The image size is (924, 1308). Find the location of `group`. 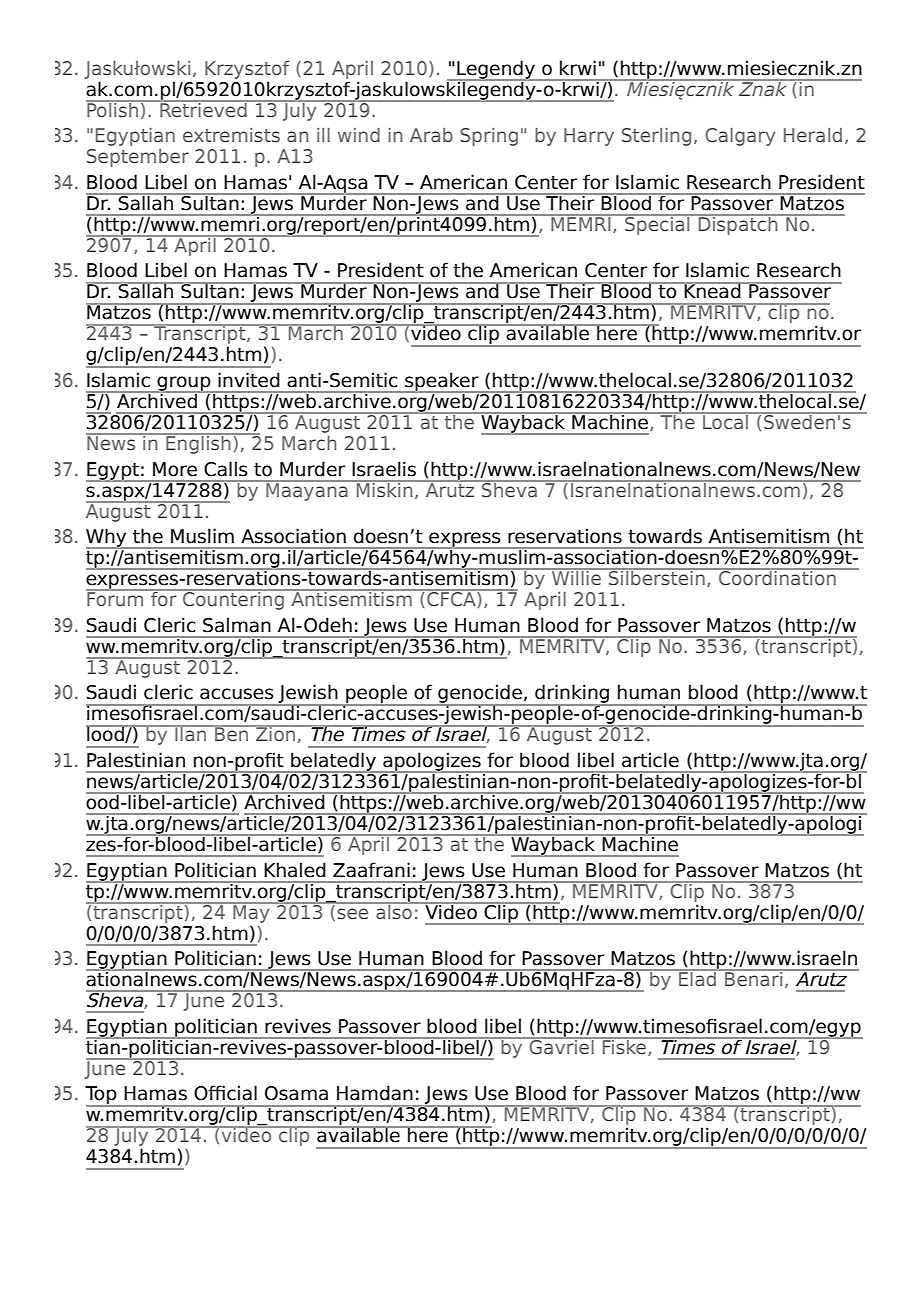

group is located at coordinates (184, 384).
